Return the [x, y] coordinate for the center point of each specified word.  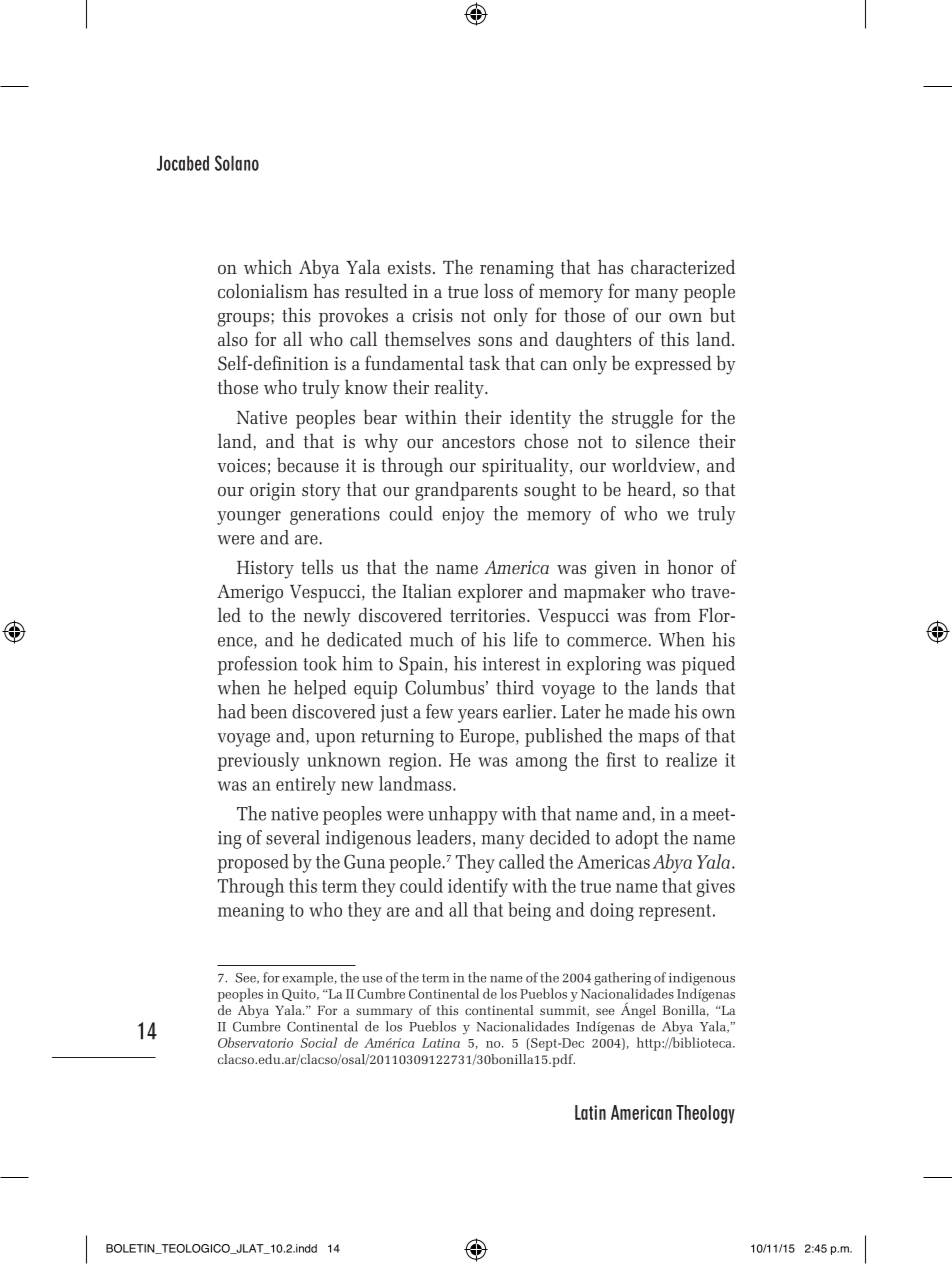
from [673, 614]
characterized [683, 266]
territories [487, 615]
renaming [517, 270]
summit [564, 1011]
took [320, 663]
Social [319, 1042]
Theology [705, 1114]
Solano [237, 163]
